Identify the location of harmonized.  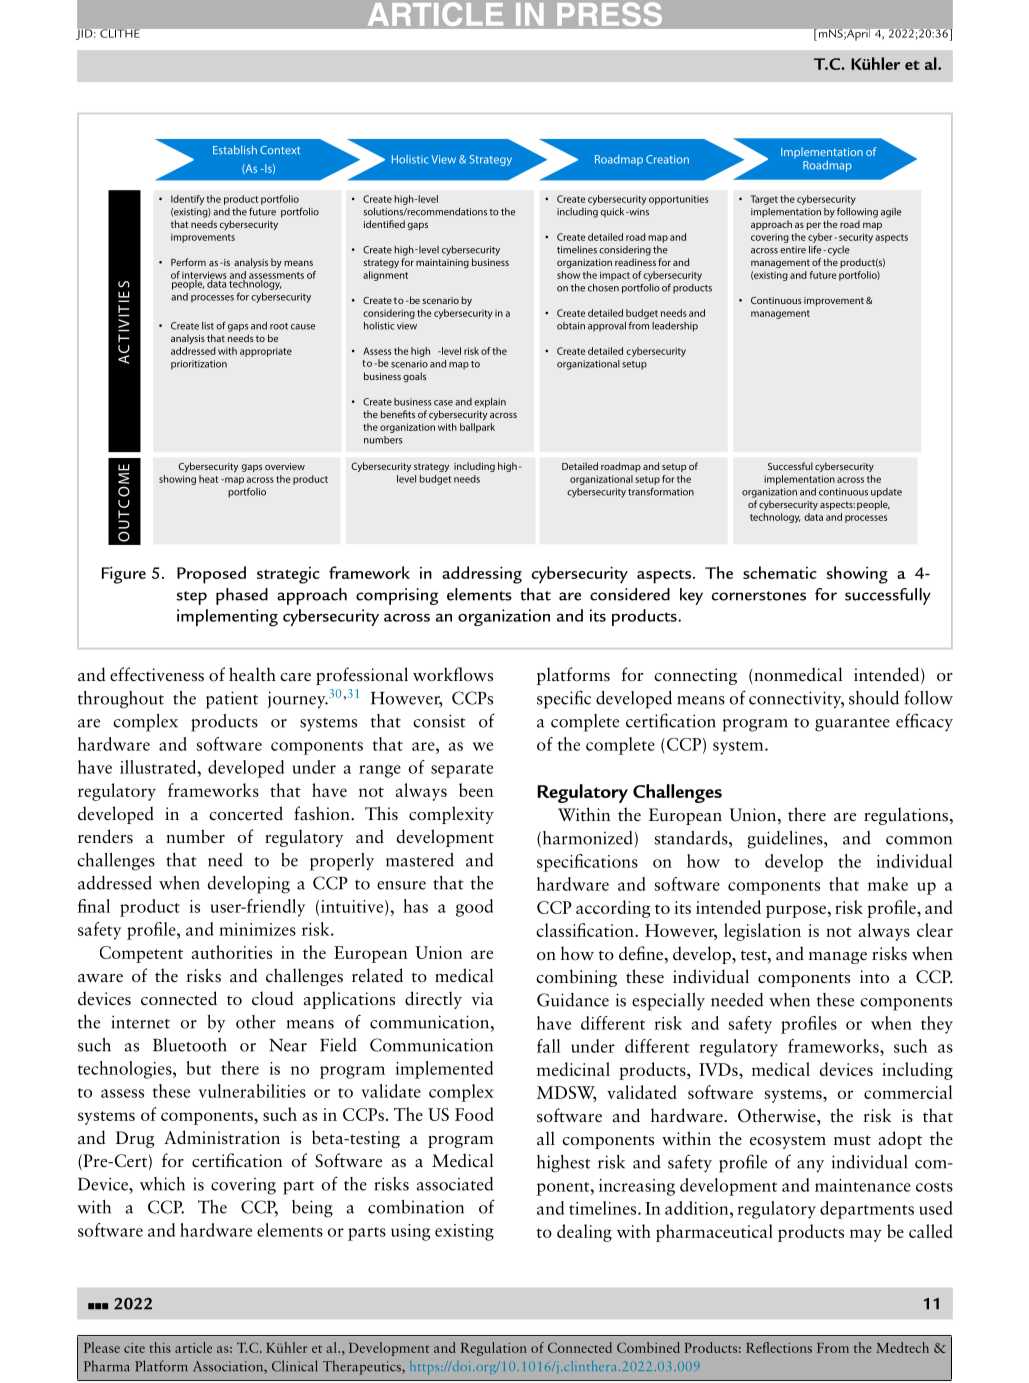
(586, 839).
